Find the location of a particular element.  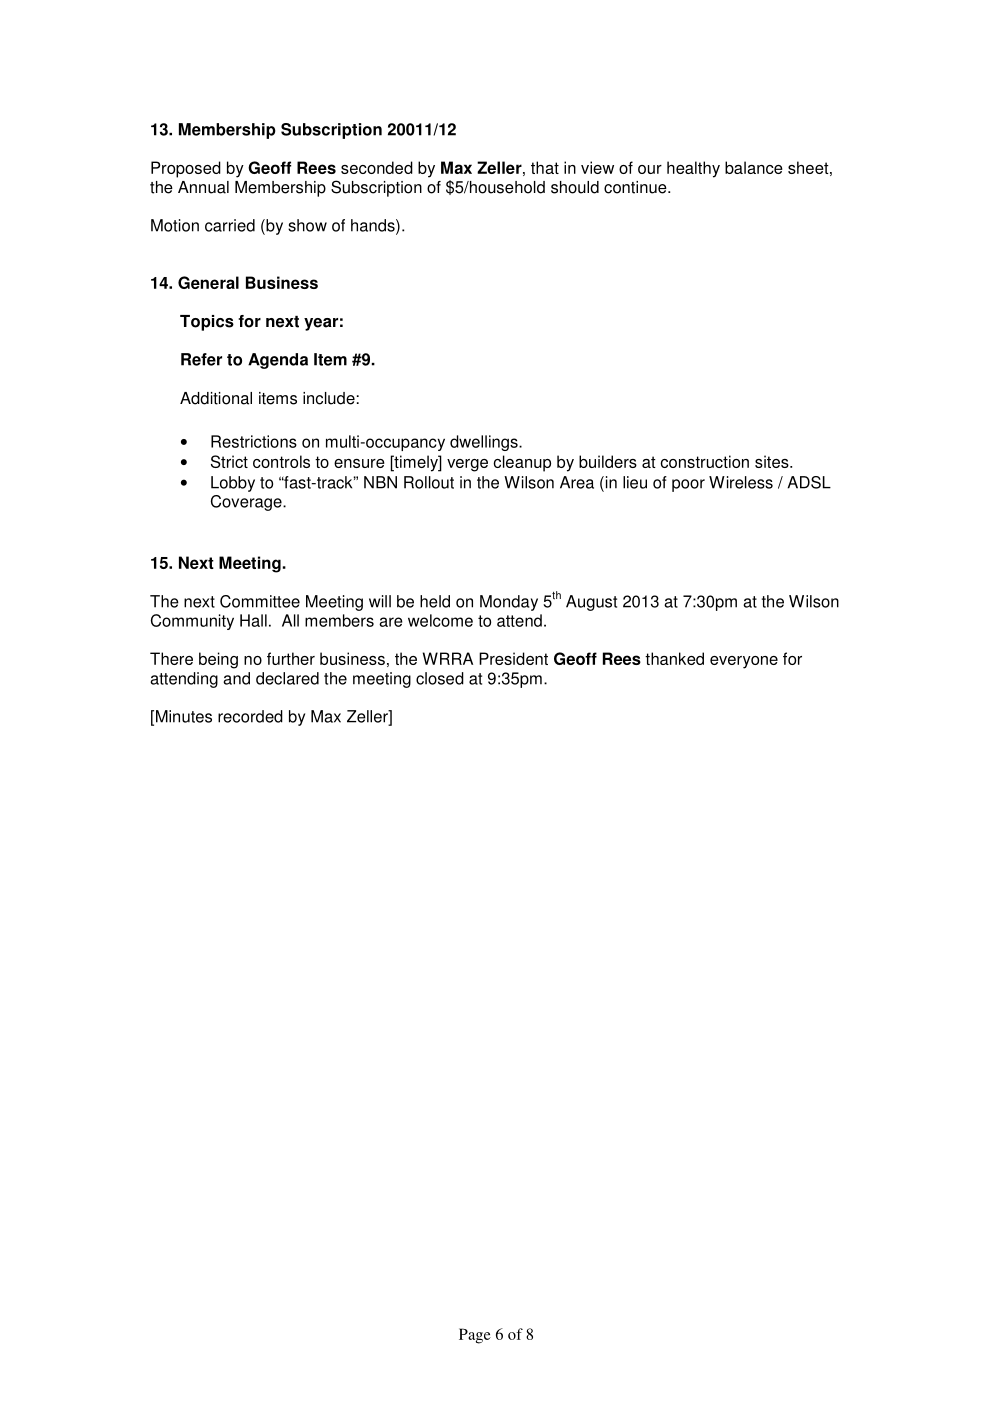

Additional is located at coordinates (216, 398).
